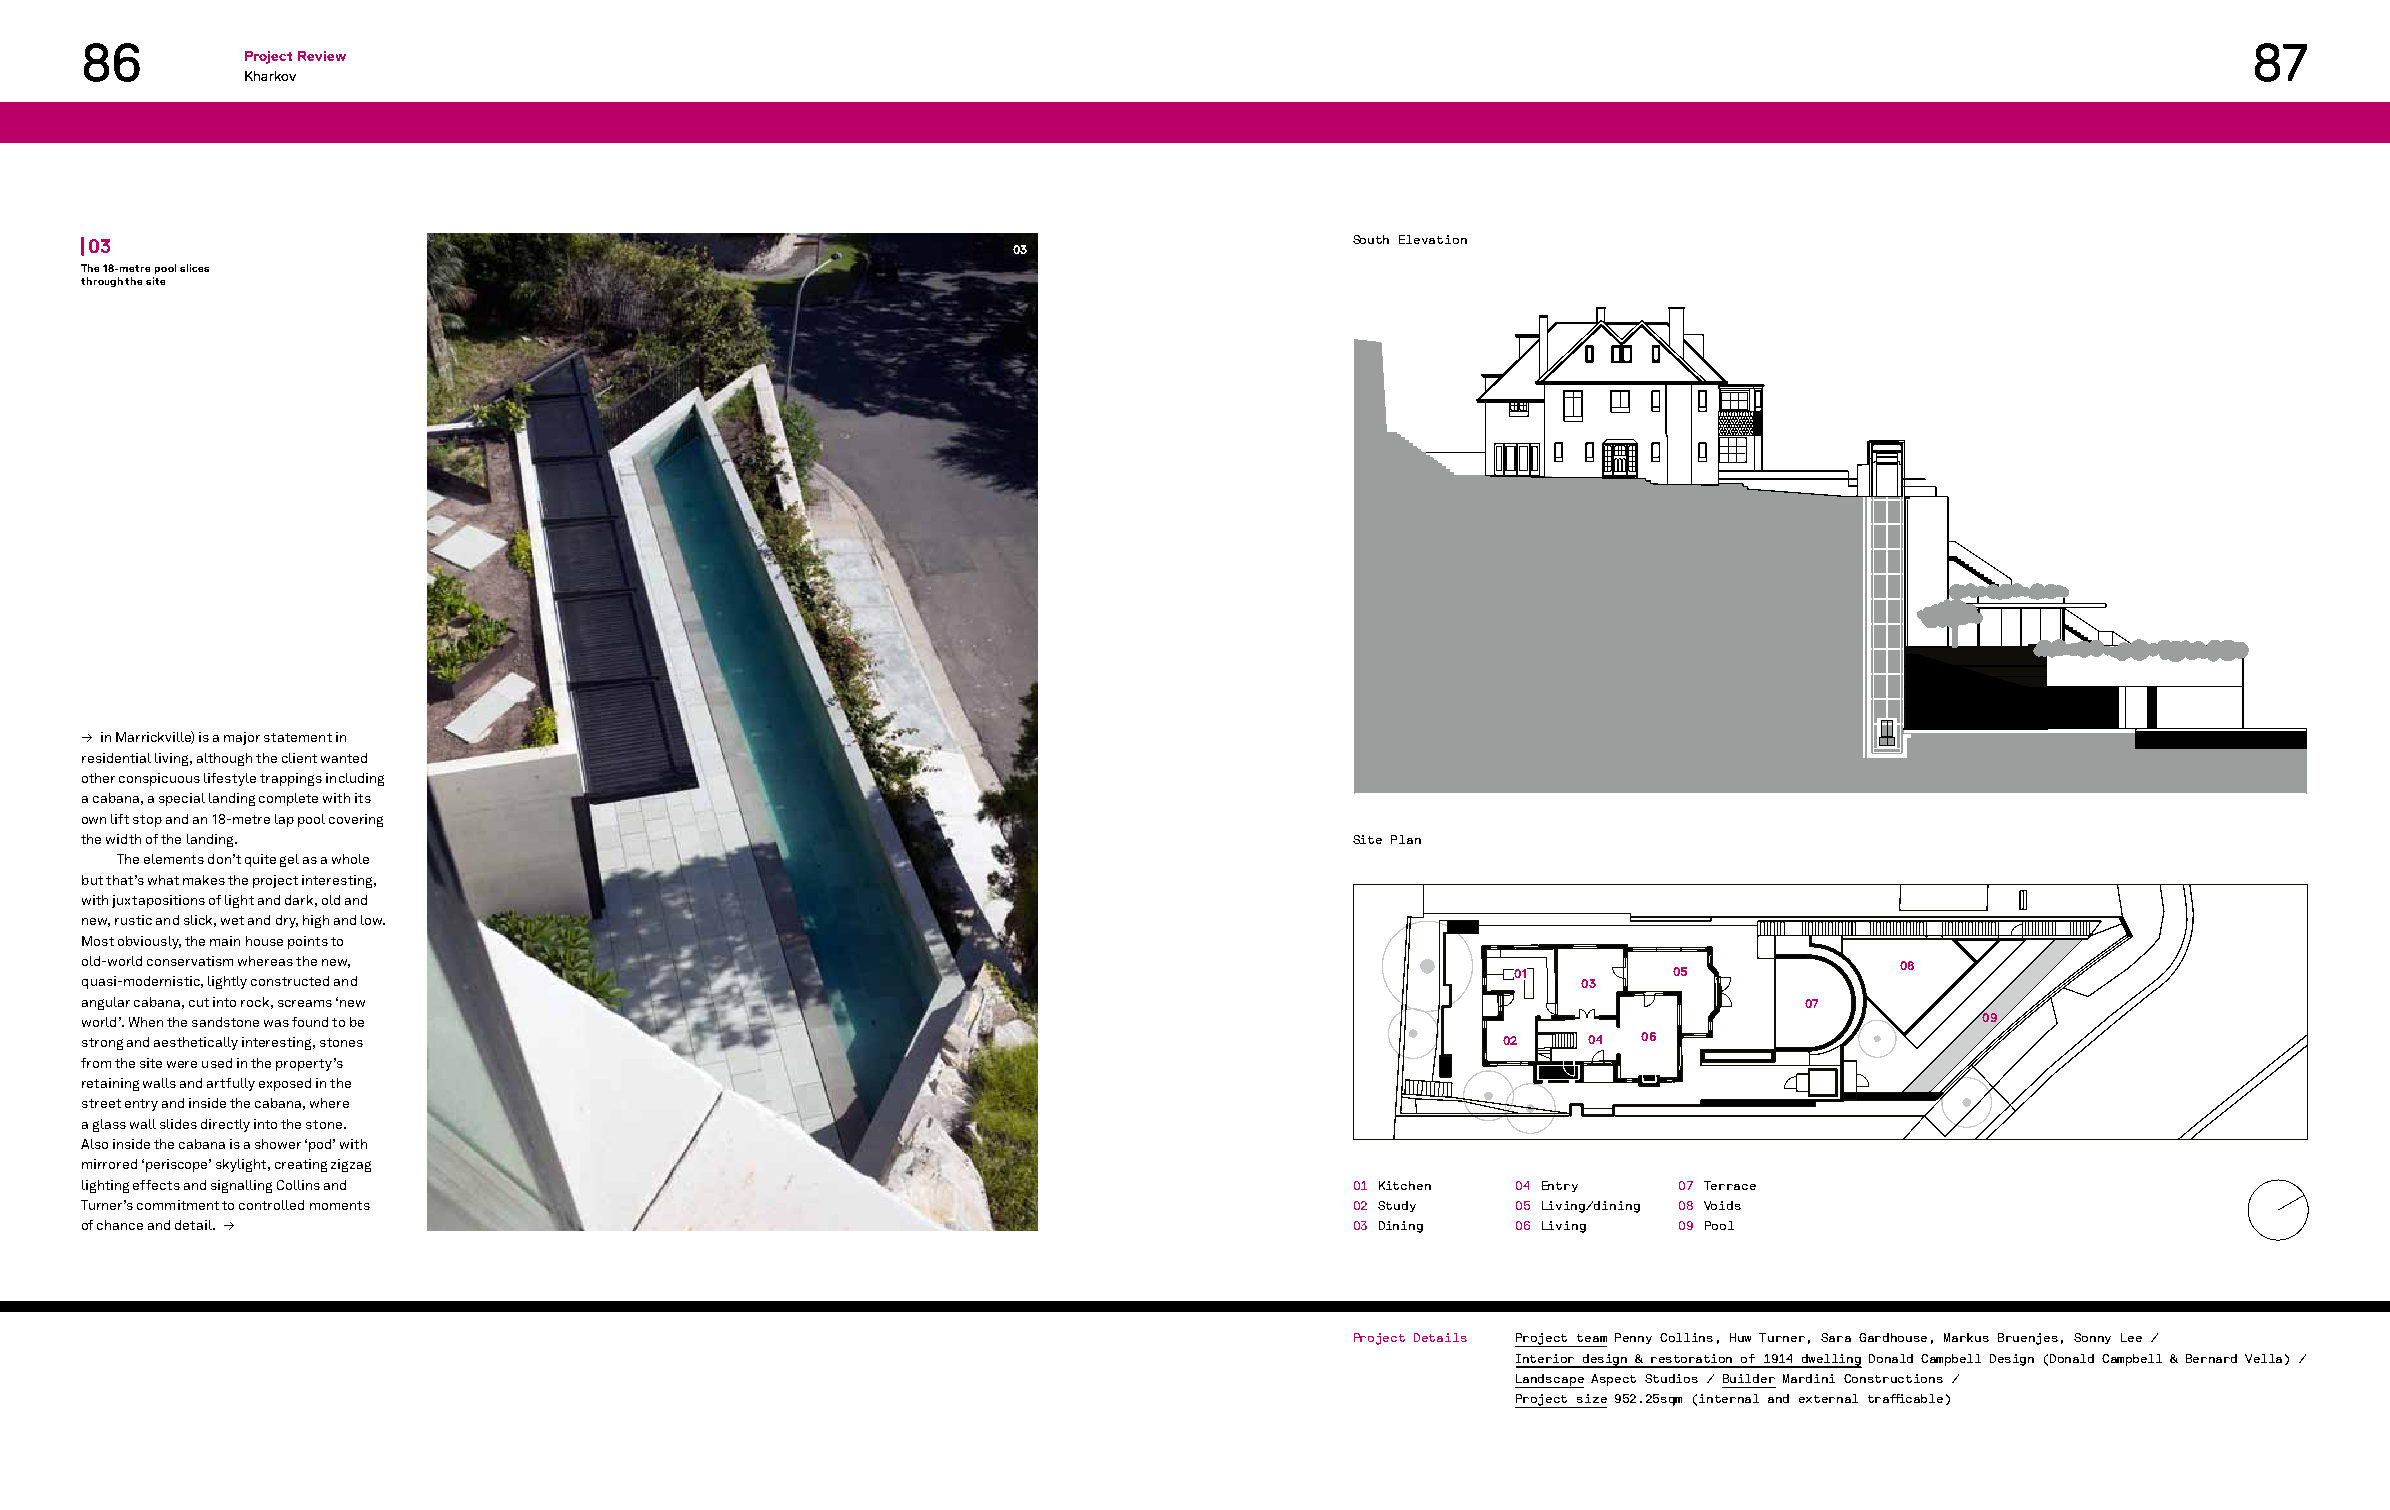  I want to click on Kitchen, so click(1405, 1185).
